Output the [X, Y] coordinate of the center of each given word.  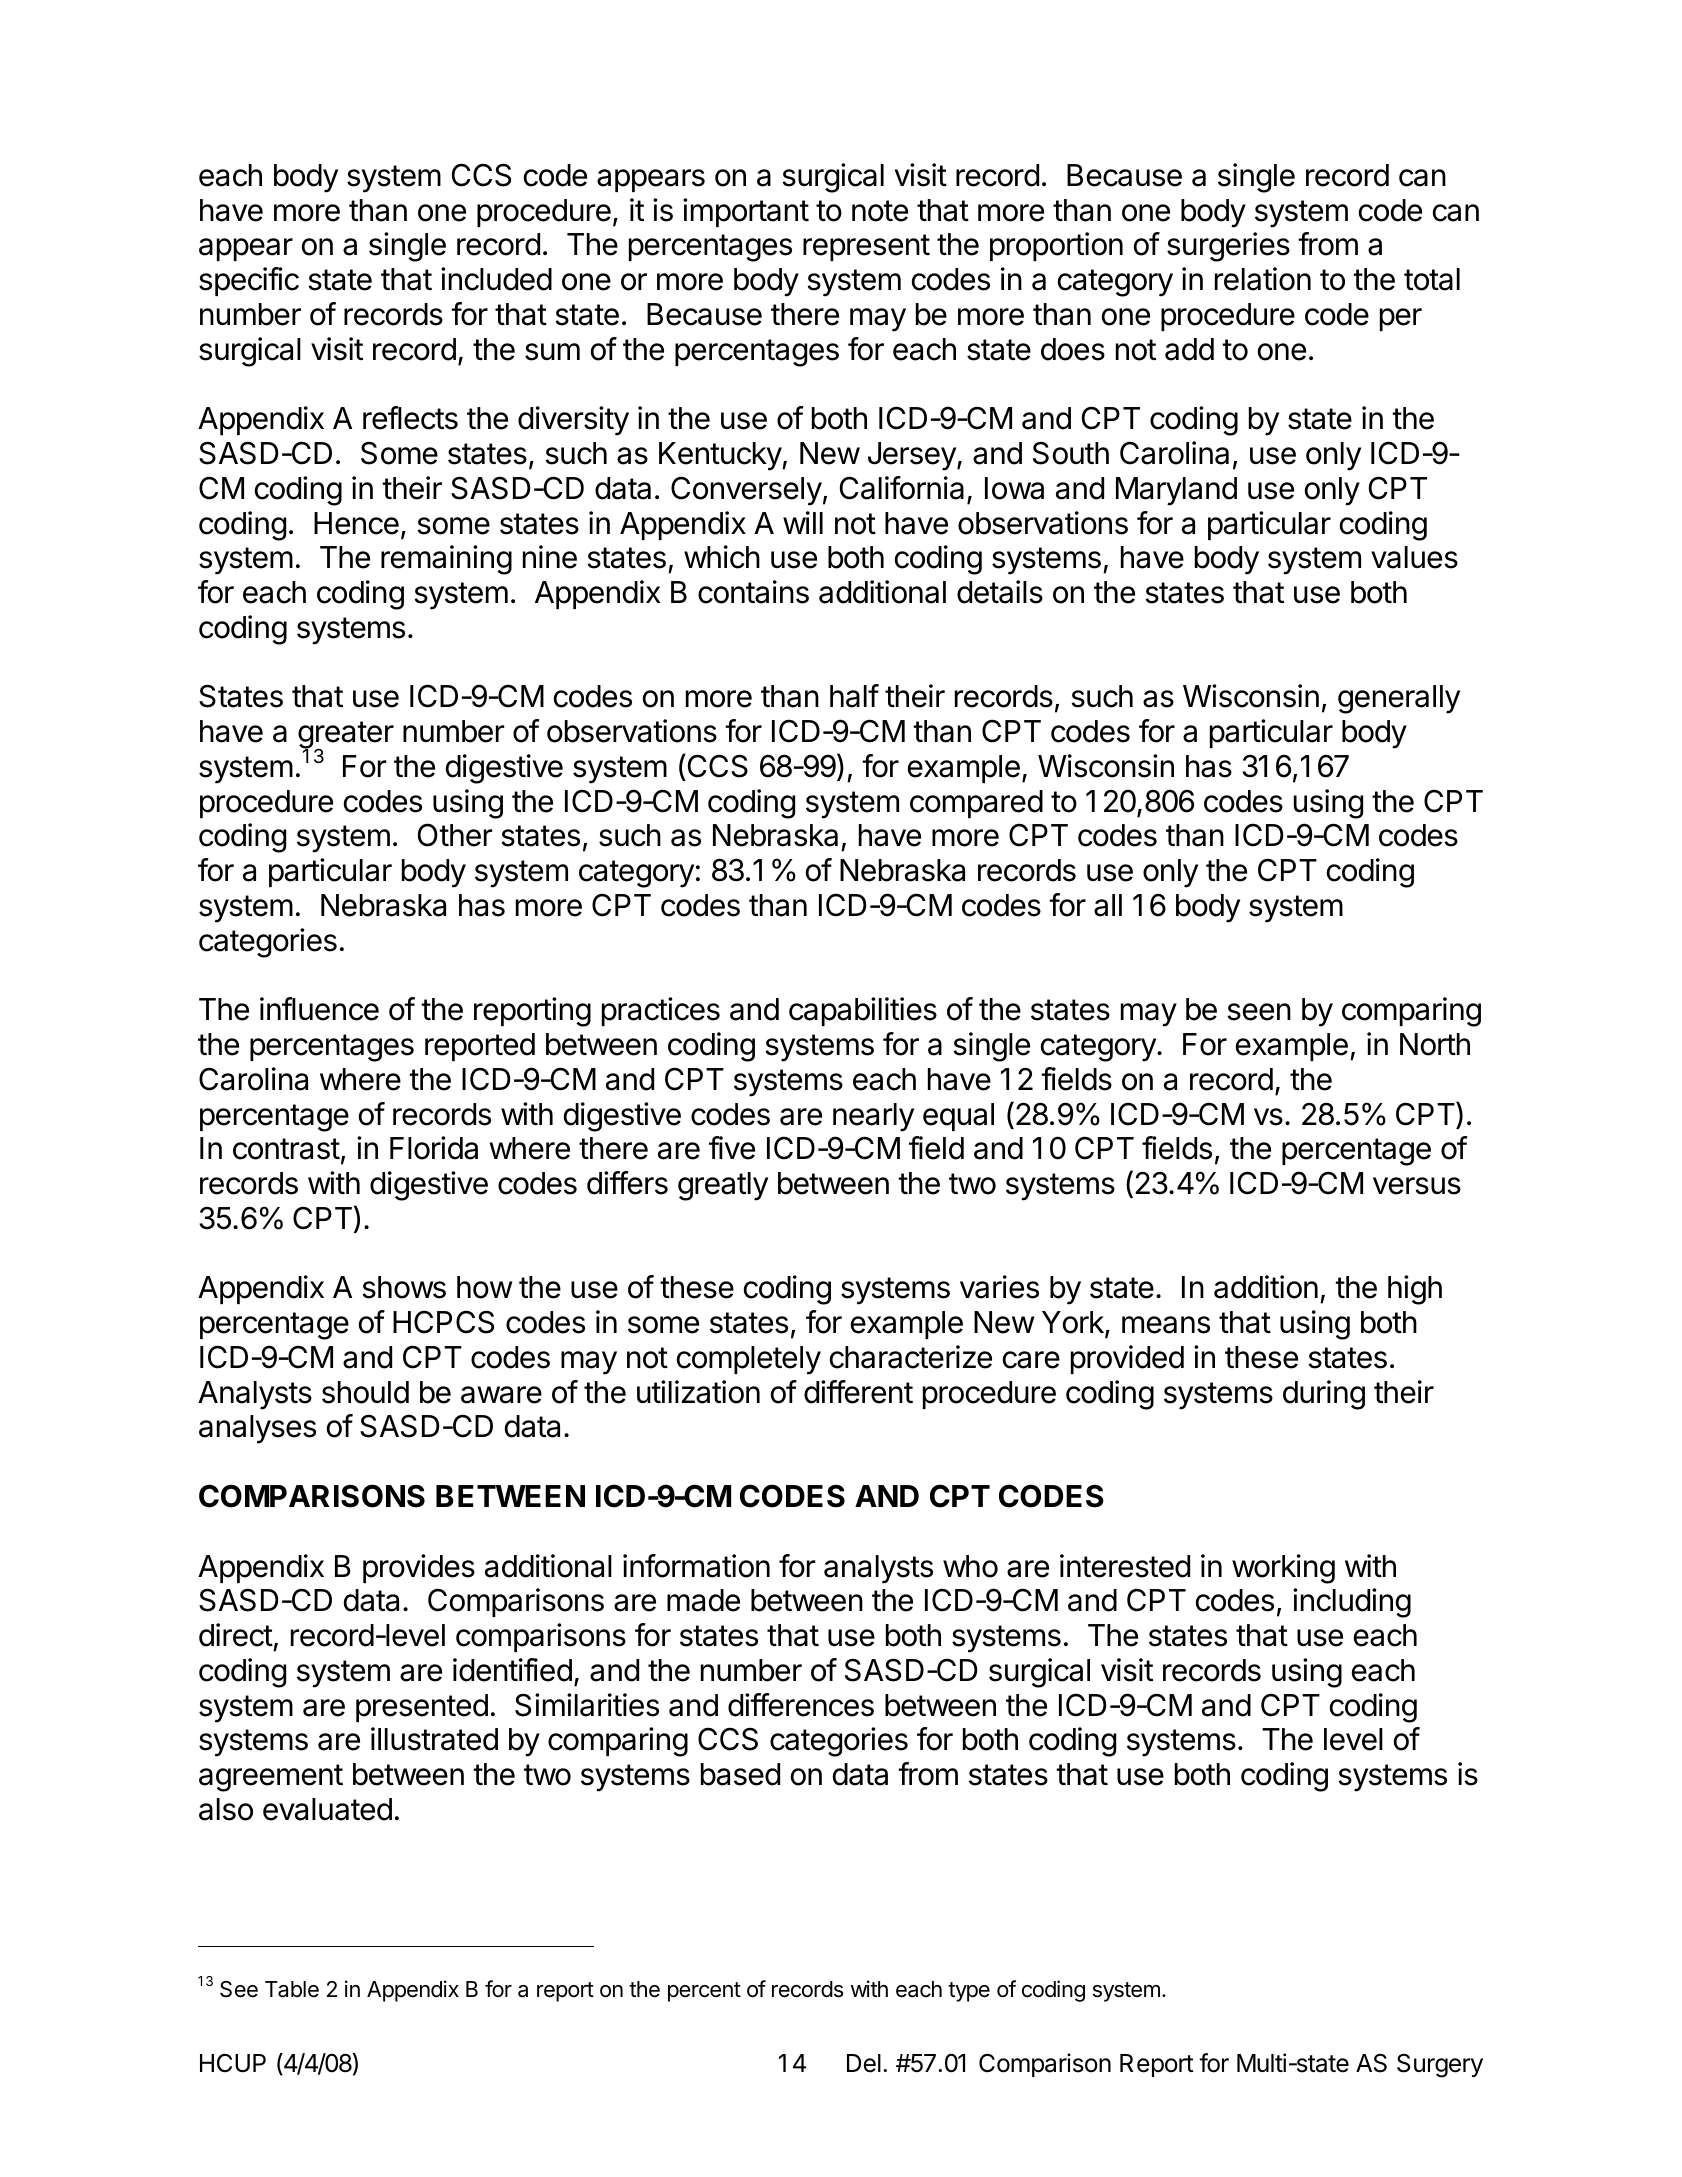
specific [249, 281]
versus [1417, 1186]
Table [292, 1989]
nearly [873, 1117]
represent [866, 247]
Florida [434, 1148]
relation [1263, 279]
